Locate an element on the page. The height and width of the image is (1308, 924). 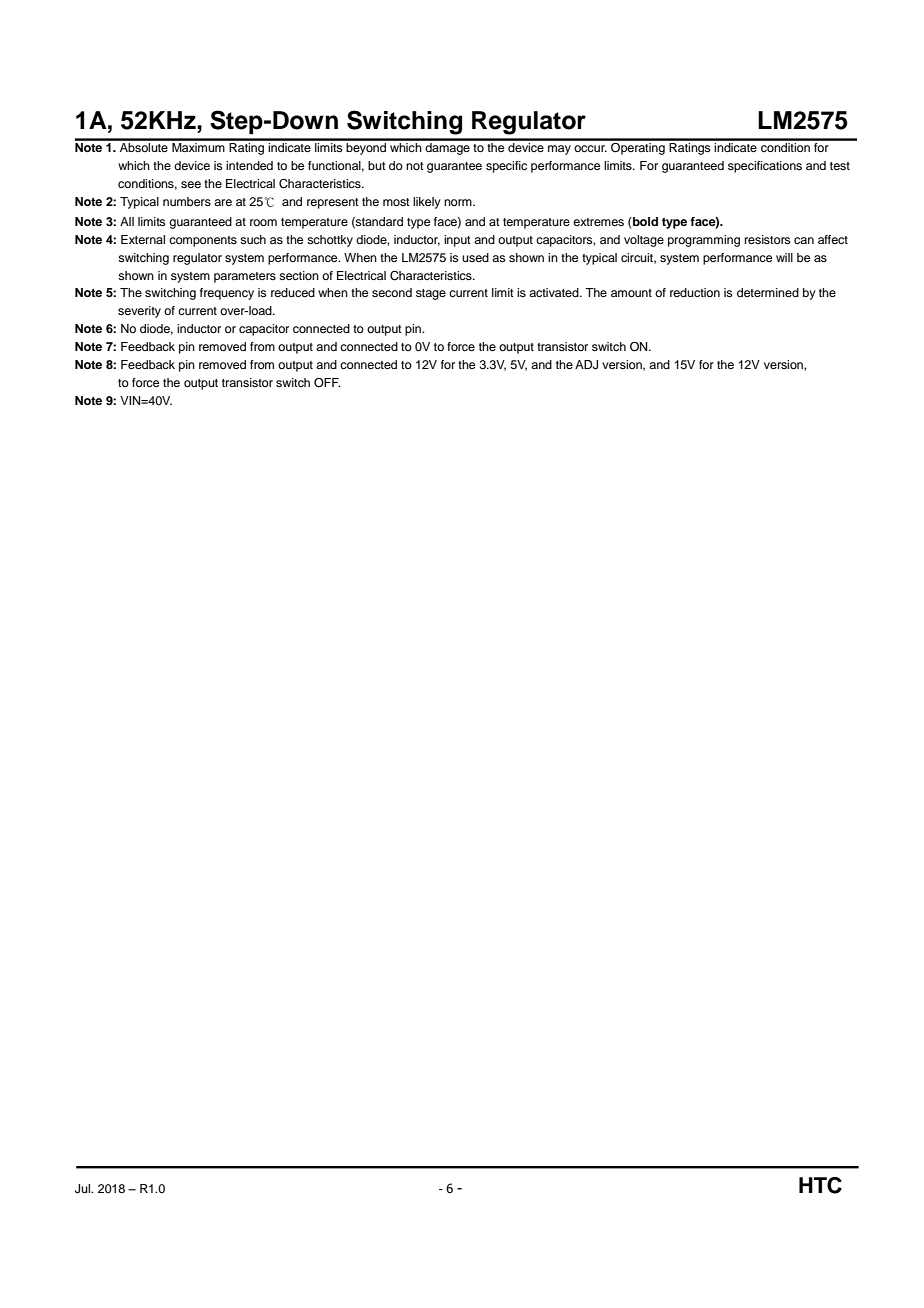
likely is located at coordinates (427, 203).
